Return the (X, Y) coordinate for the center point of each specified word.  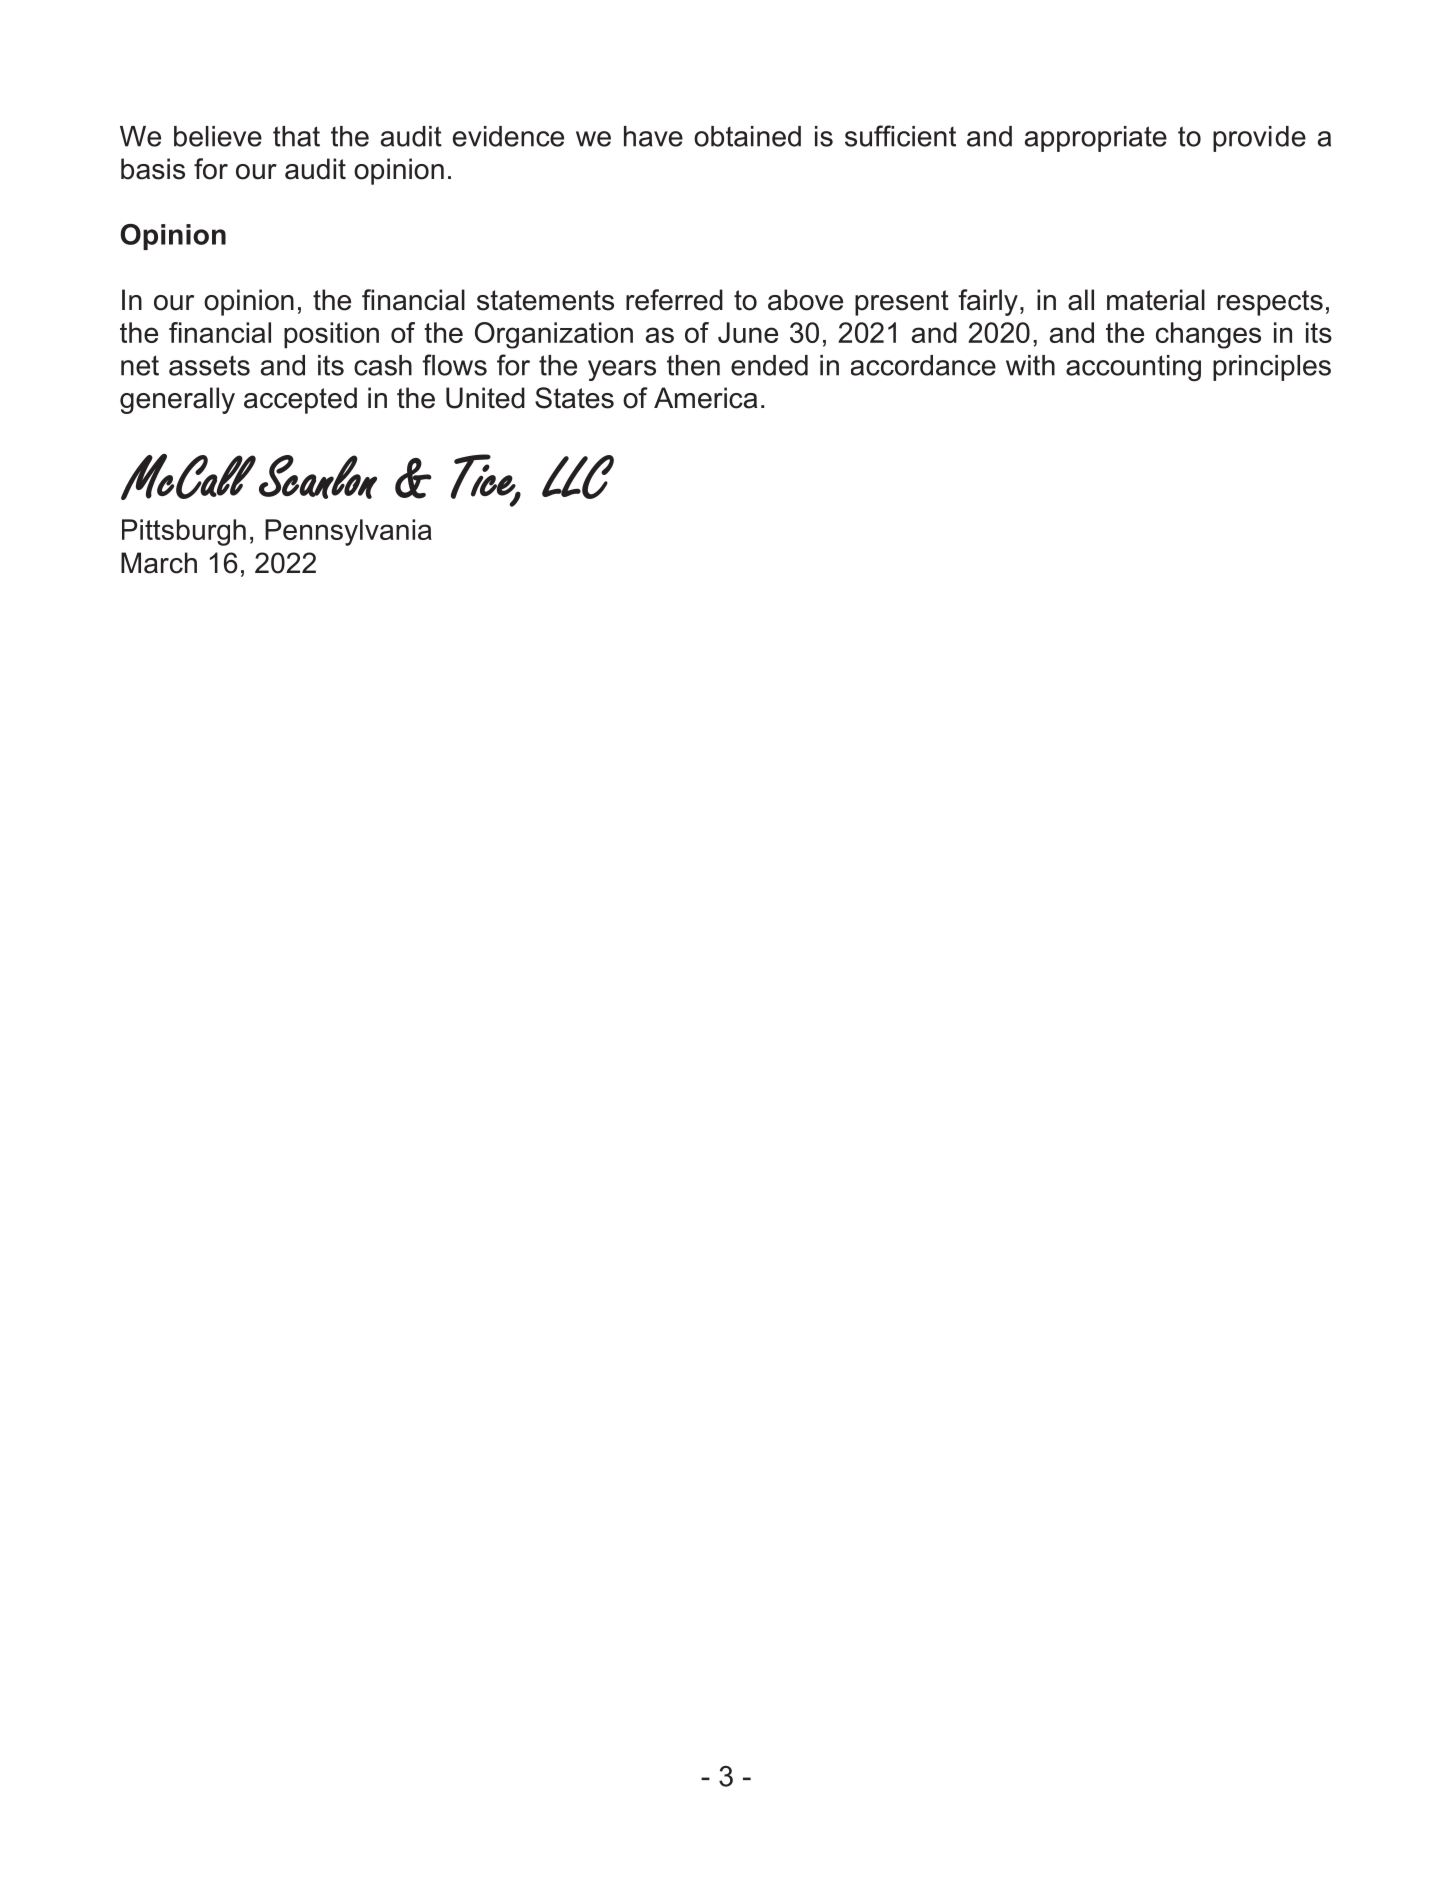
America (705, 398)
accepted (300, 400)
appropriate (1096, 139)
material (1156, 300)
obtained (747, 136)
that (296, 136)
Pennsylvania (348, 532)
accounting (1133, 368)
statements (545, 300)
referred (674, 300)
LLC (578, 477)
